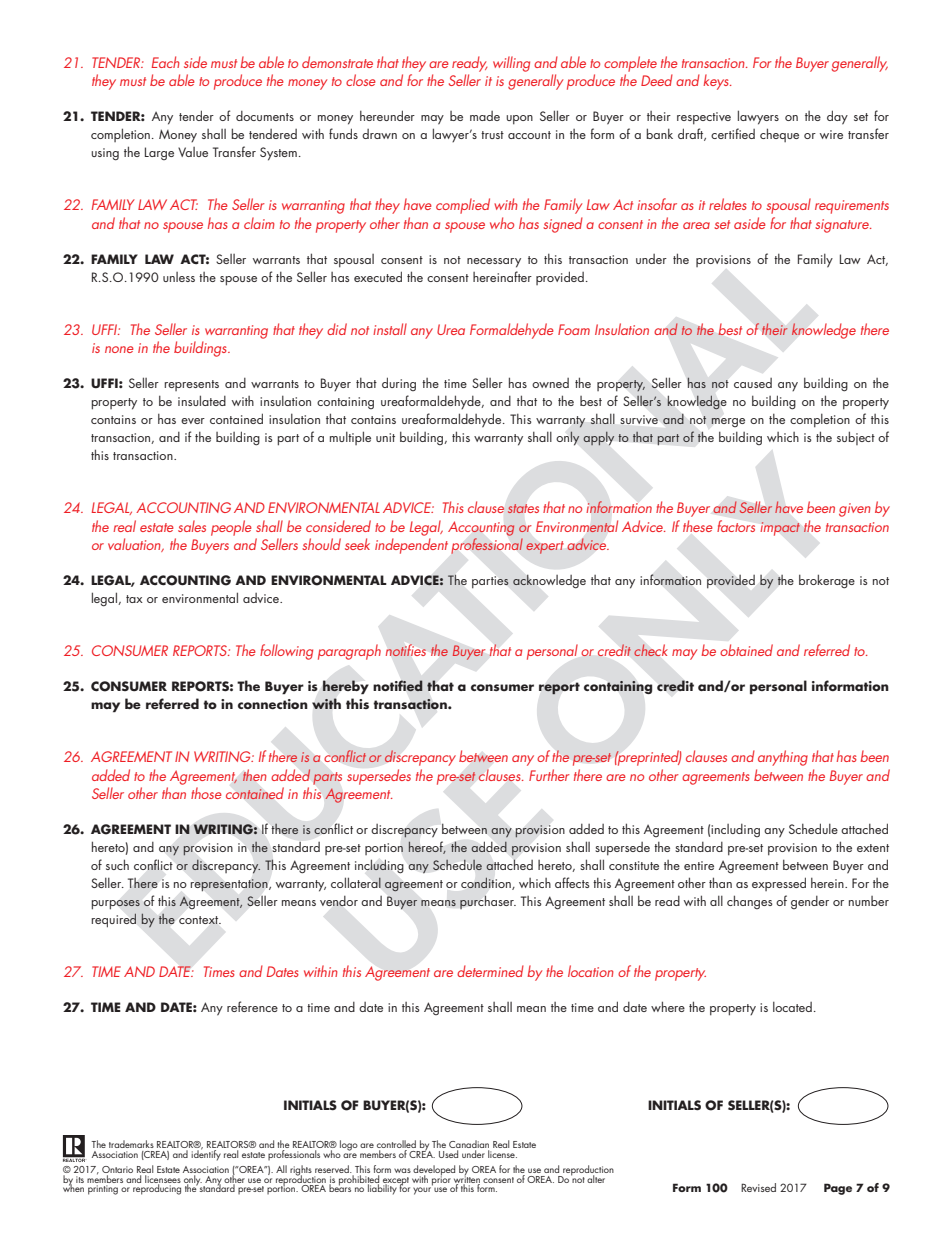 The width and height of the image is (952, 1233). What do you see at coordinates (779, 884) in the image?
I see `expressed` at bounding box center [779, 884].
